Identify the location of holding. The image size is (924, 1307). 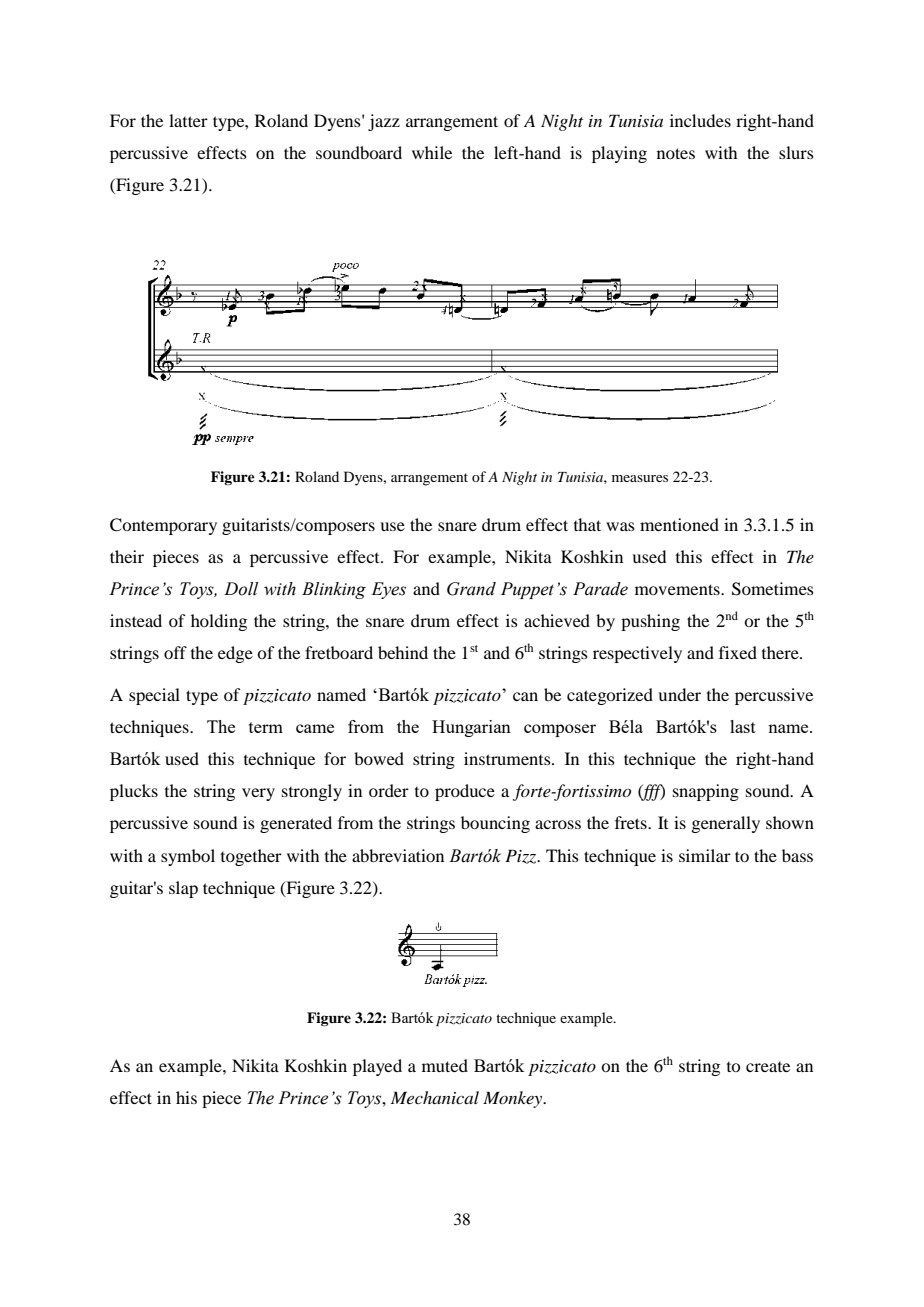
(219, 622).
